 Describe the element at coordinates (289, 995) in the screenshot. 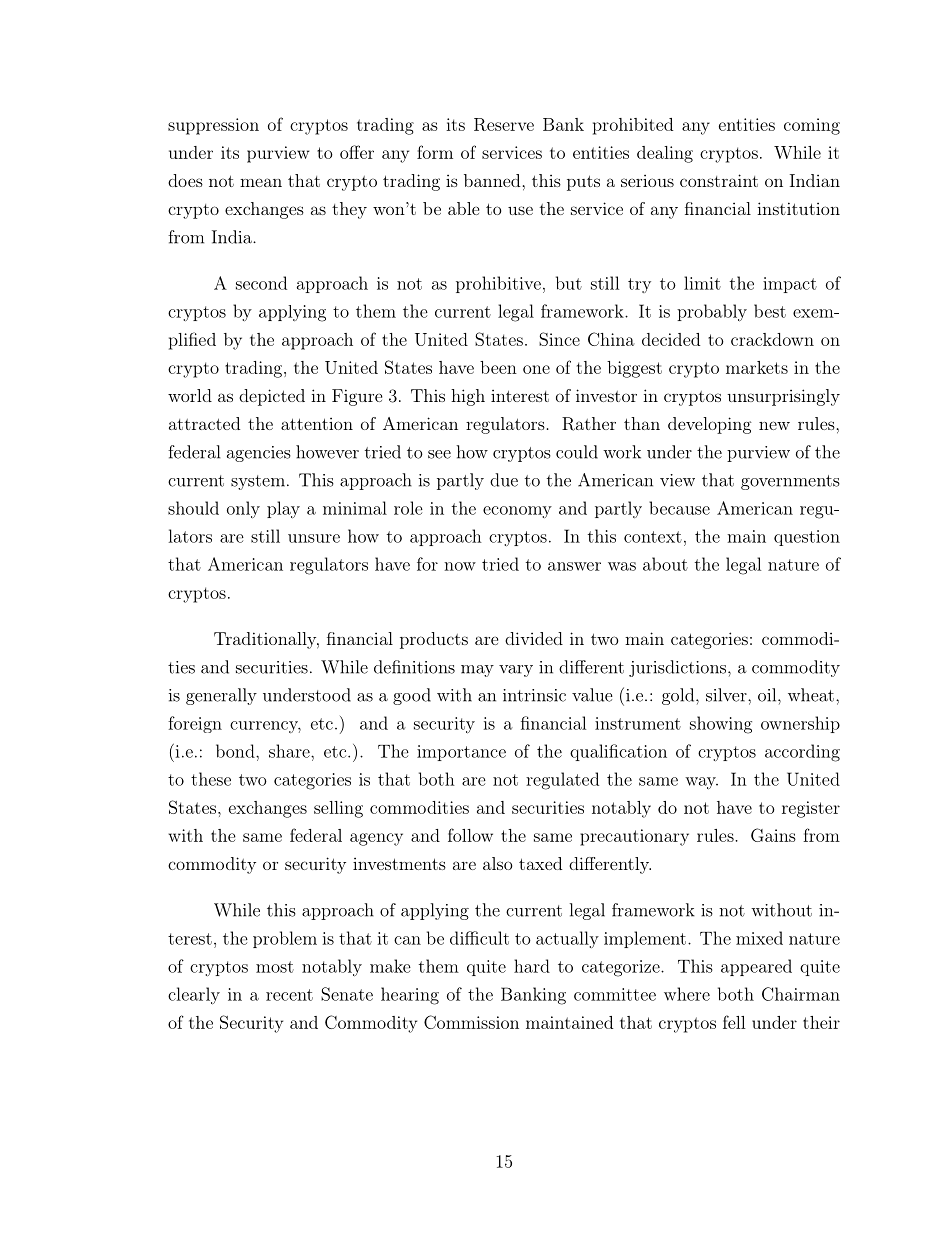

I see `recent` at that location.
